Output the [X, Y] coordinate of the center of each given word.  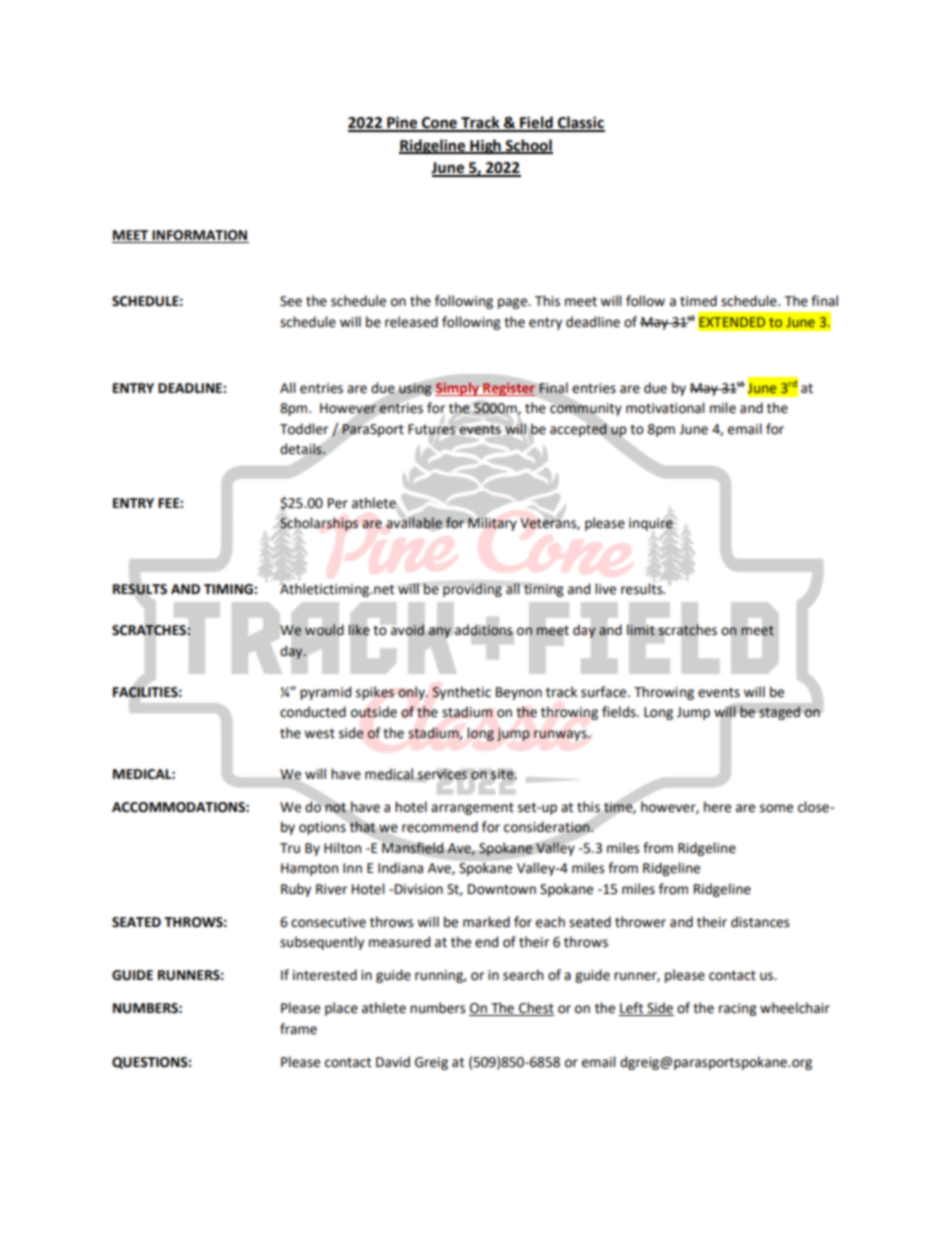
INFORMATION [199, 236]
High [485, 147]
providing [472, 590]
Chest [535, 1009]
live [605, 589]
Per [338, 503]
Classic [580, 123]
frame [298, 1029]
